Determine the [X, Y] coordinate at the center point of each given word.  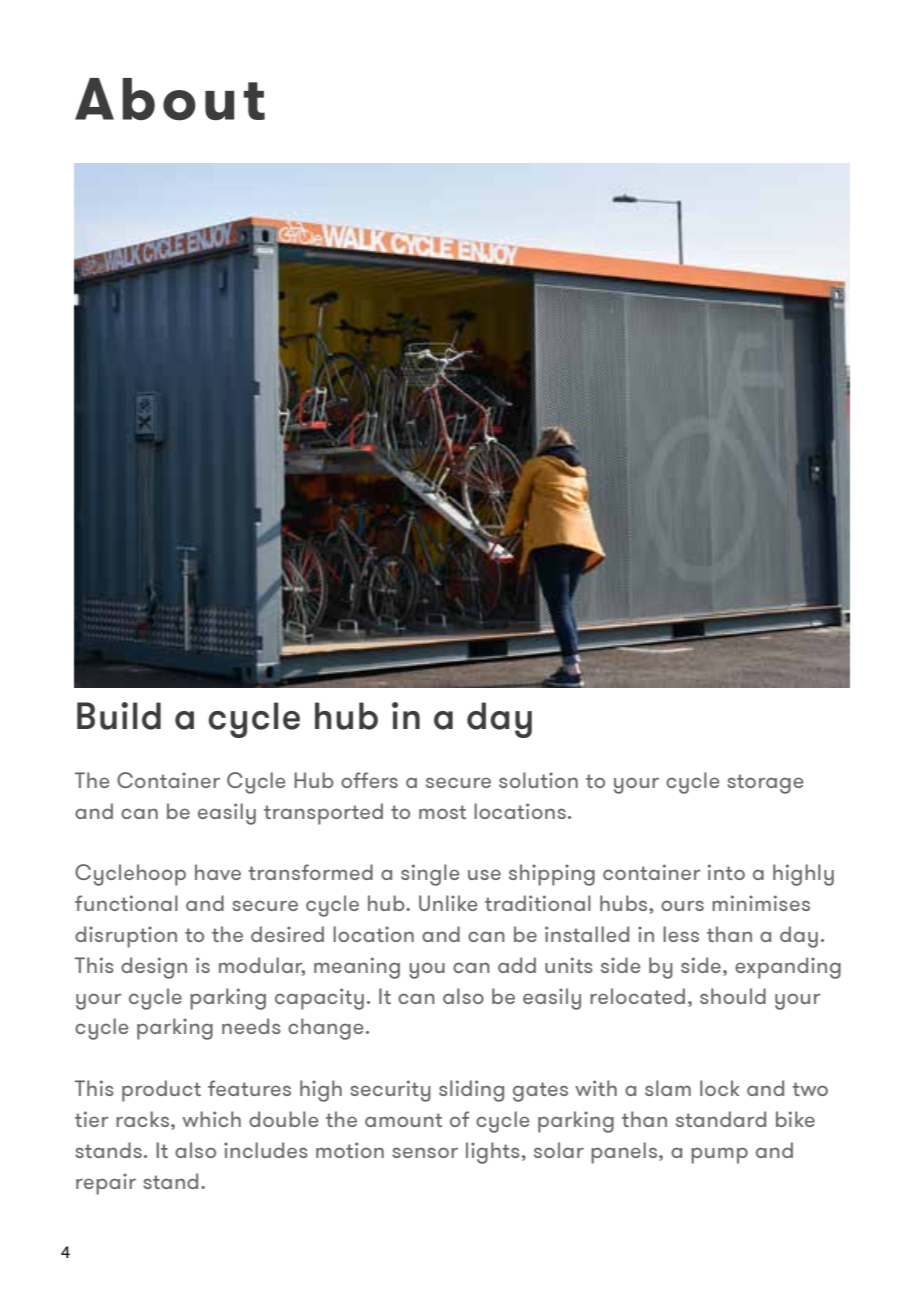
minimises [761, 903]
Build [119, 716]
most [442, 812]
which [211, 1119]
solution [538, 780]
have [218, 872]
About [170, 99]
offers [369, 780]
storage [765, 784]
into [726, 872]
